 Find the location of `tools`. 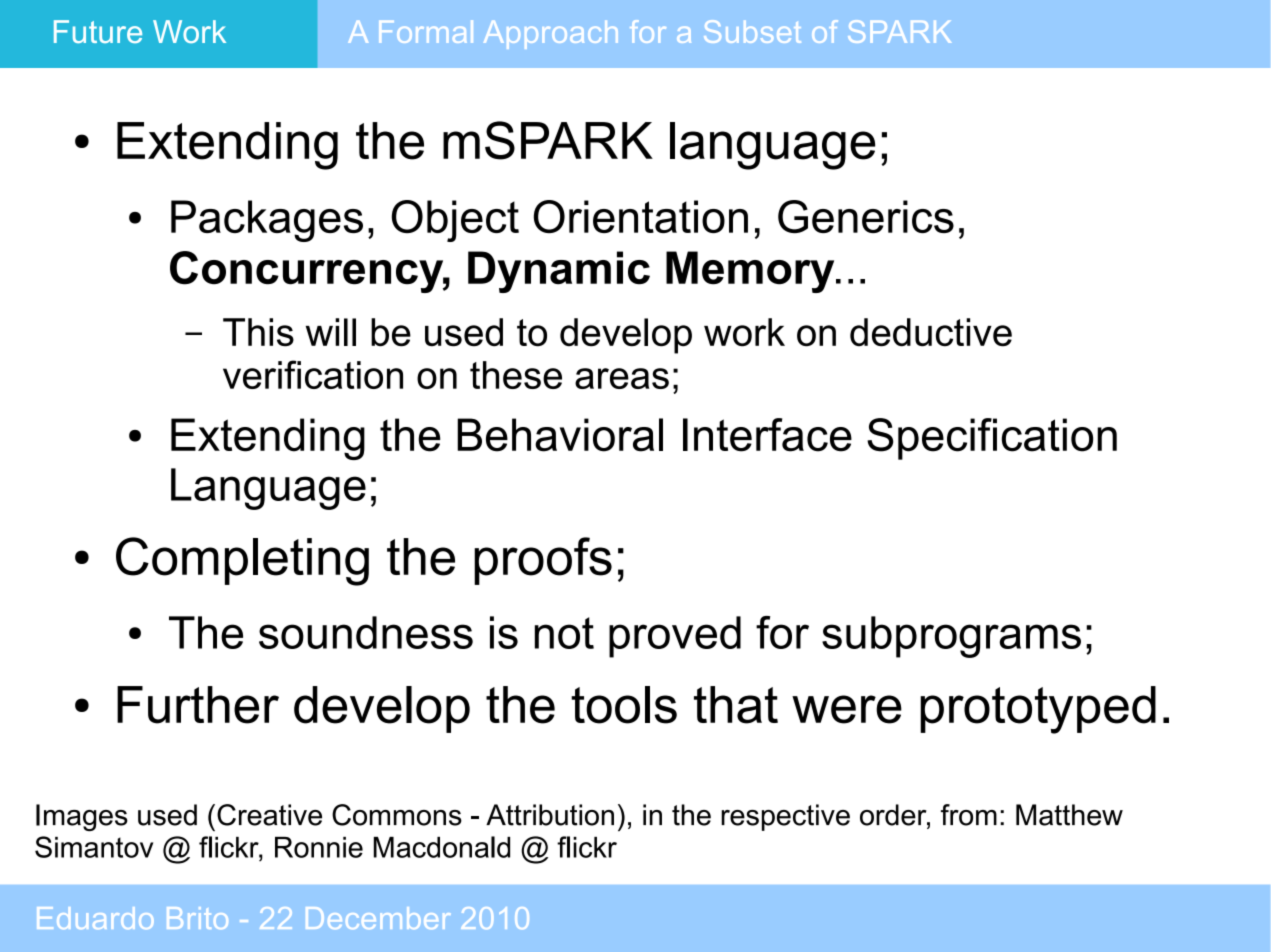

tools is located at coordinates (624, 705).
